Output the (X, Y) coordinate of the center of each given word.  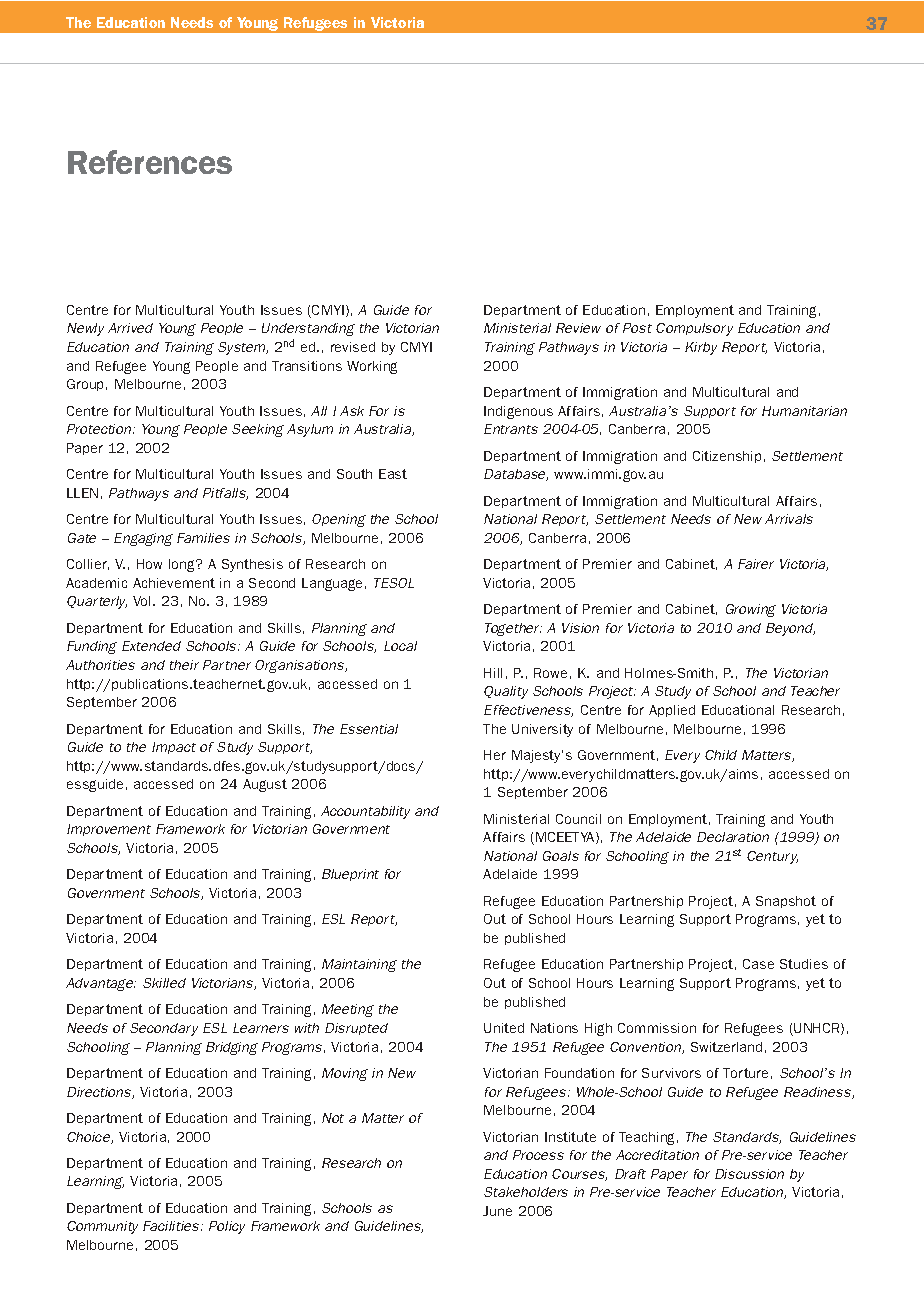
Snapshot (786, 902)
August (265, 785)
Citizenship (727, 457)
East (393, 474)
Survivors (671, 1073)
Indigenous (518, 412)
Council (578, 819)
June (497, 1211)
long (183, 565)
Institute (570, 1137)
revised (353, 347)
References (150, 162)
